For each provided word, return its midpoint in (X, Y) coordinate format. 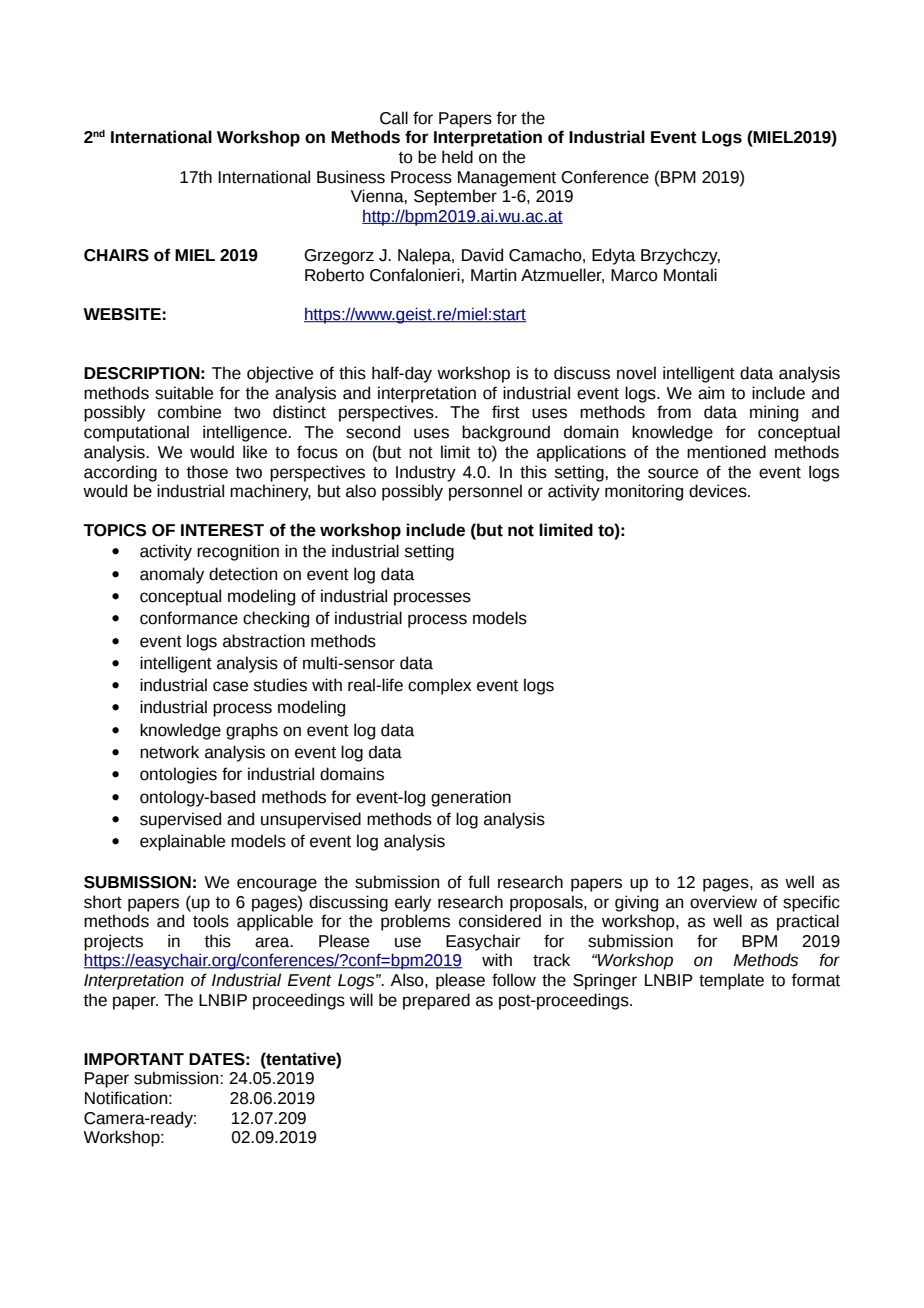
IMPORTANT (134, 1059)
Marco (634, 275)
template (731, 981)
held (457, 157)
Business (351, 177)
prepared (436, 1001)
